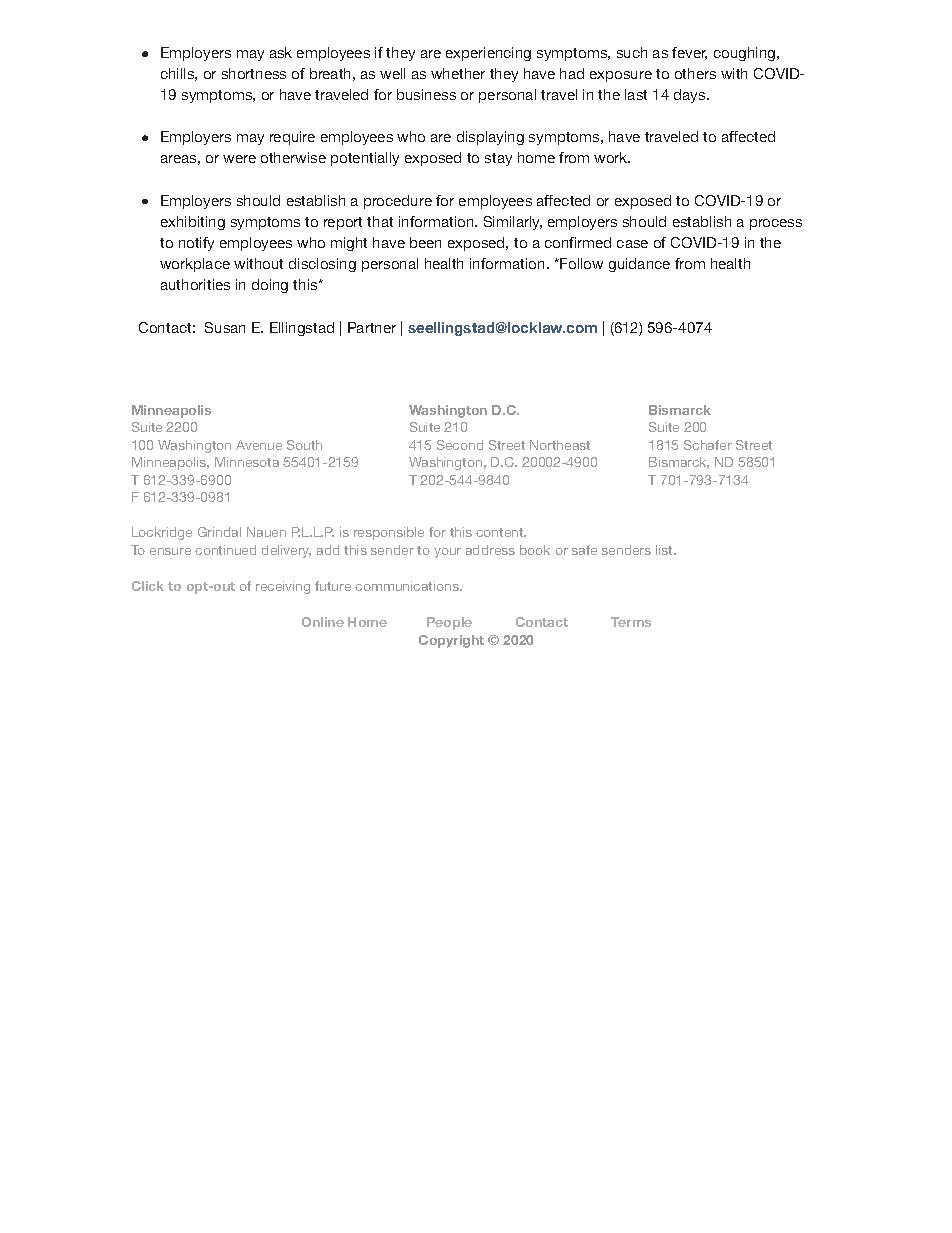 This screenshot has height=1233, width=952. Describe the element at coordinates (639, 265) in the screenshot. I see `guidance` at that location.
